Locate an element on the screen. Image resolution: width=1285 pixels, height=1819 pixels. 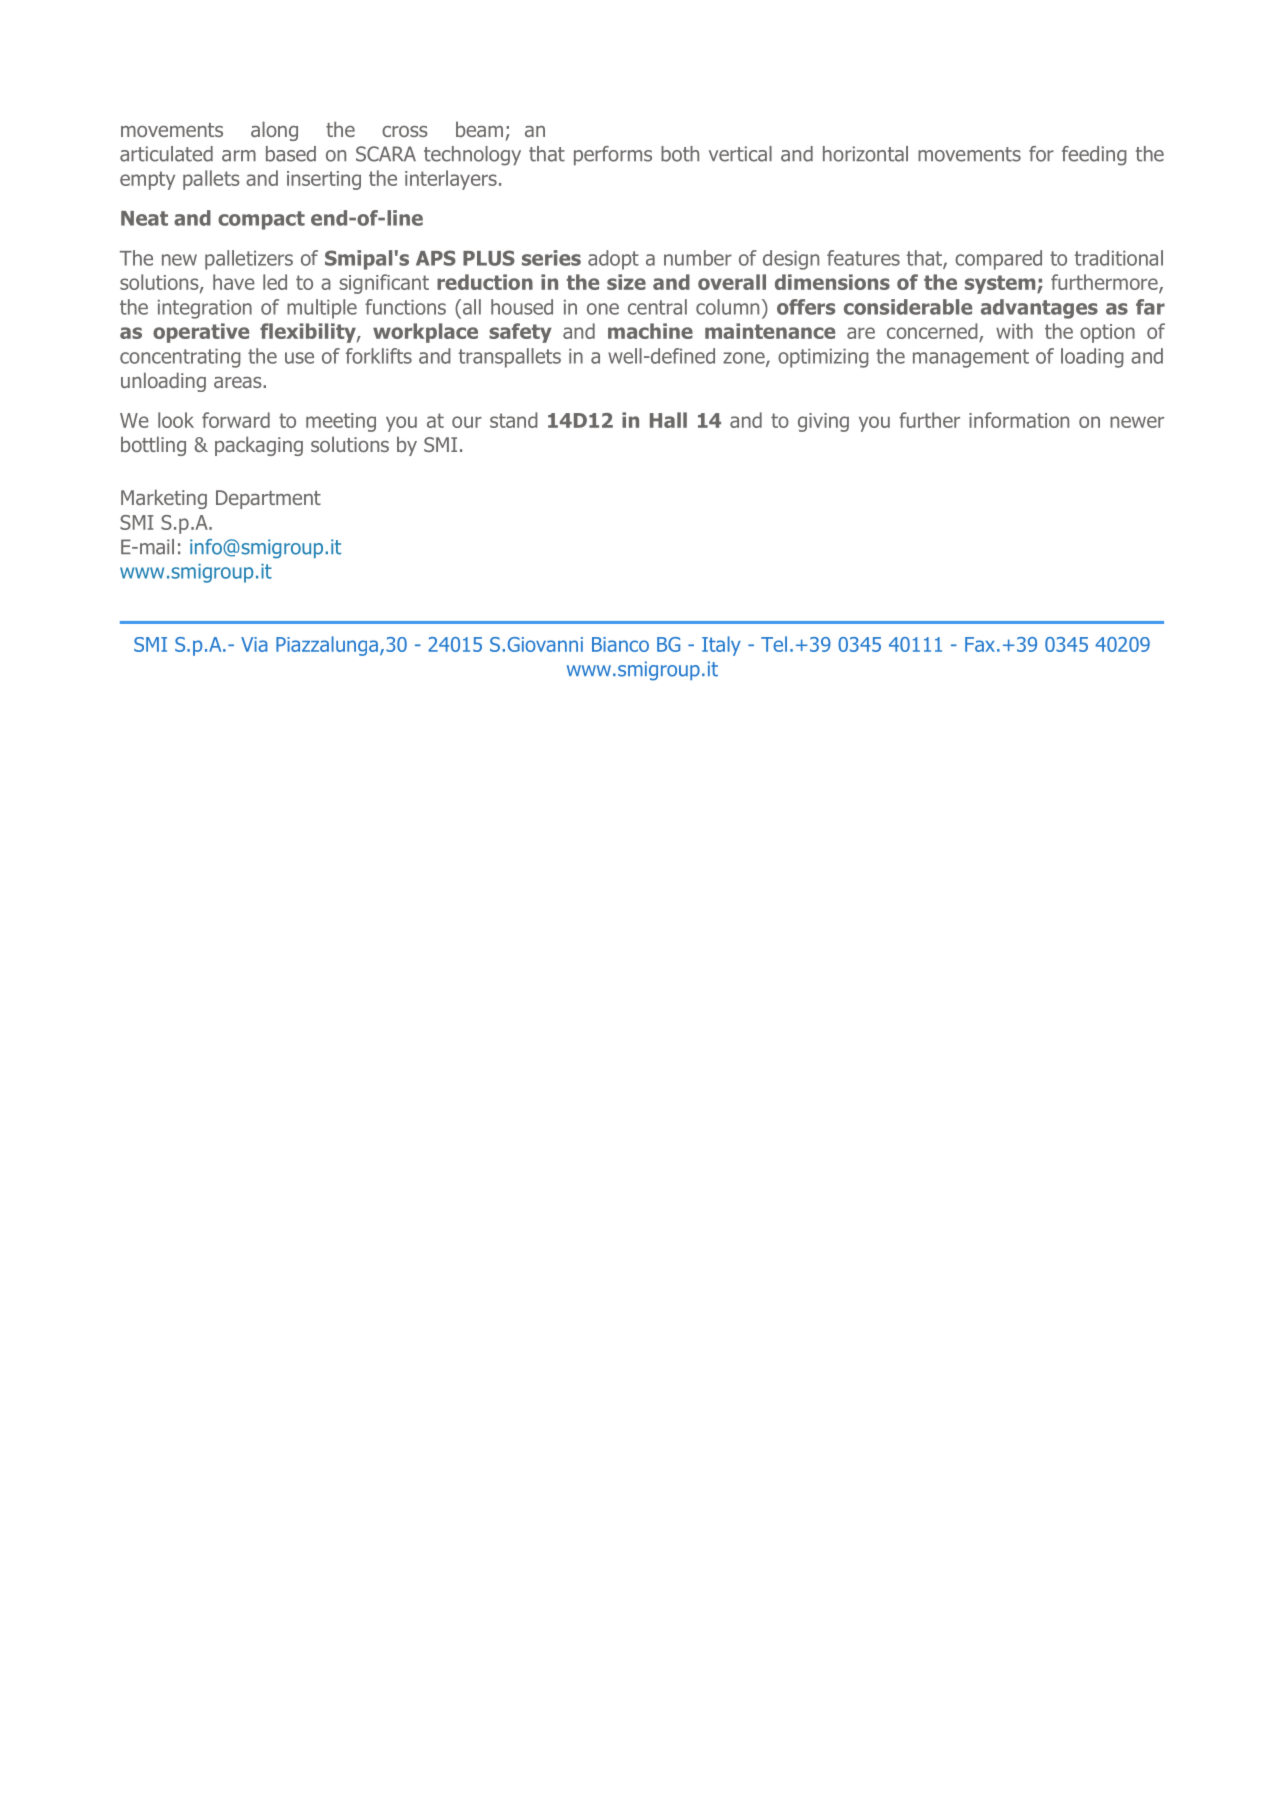
adopt is located at coordinates (613, 260).
